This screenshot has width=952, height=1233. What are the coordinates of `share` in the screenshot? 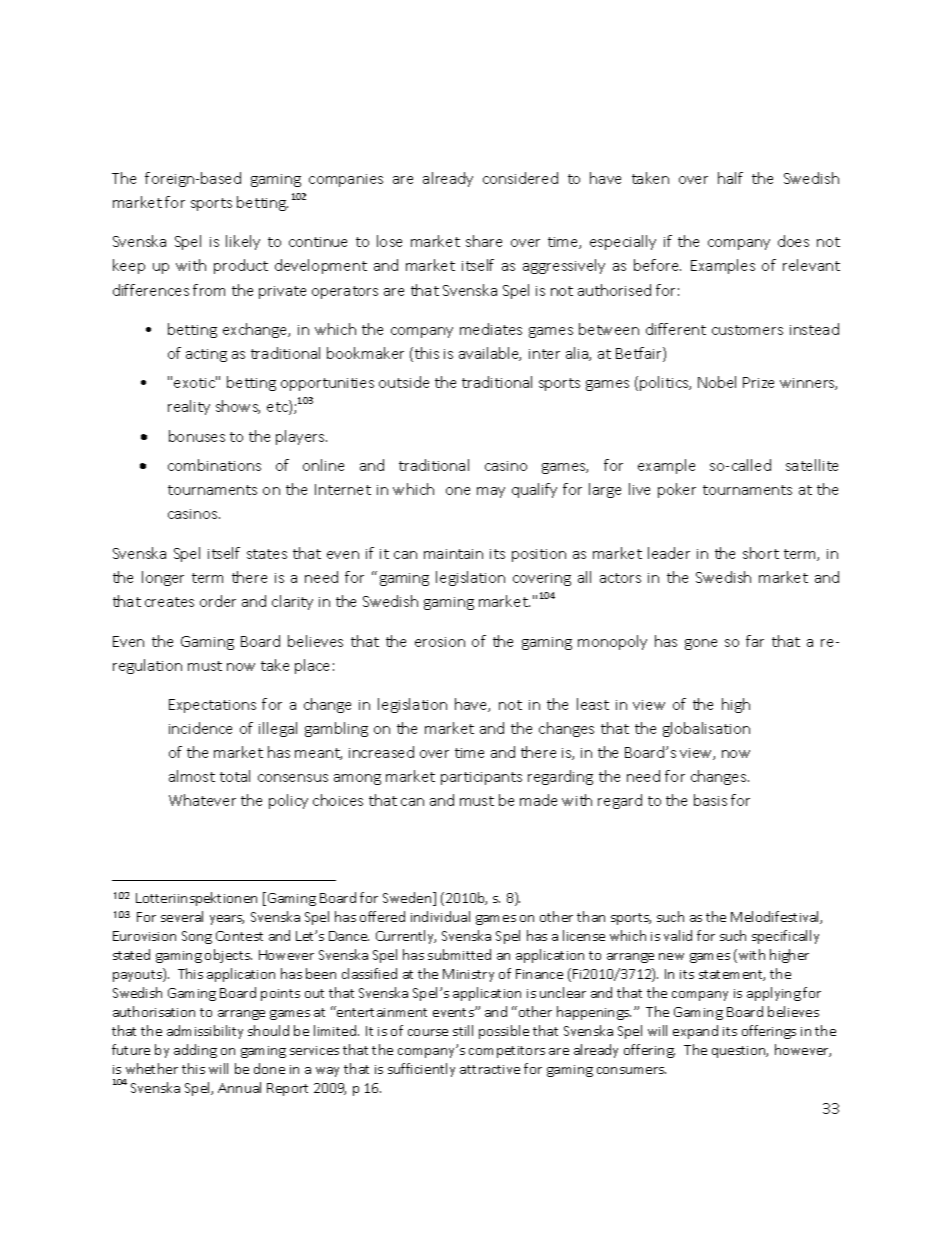 It's located at (484, 241).
